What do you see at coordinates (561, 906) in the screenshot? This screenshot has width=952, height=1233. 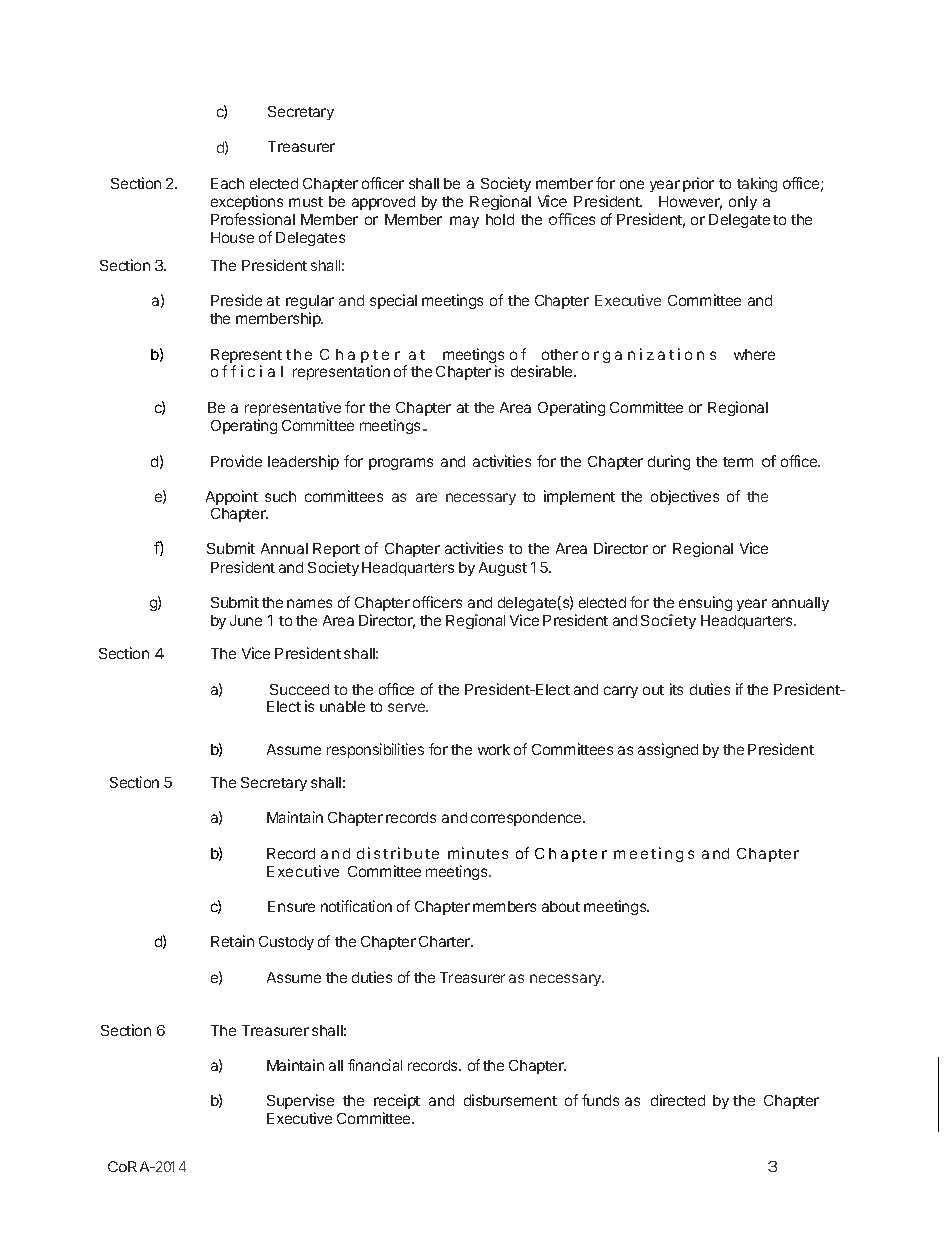 I see `about` at bounding box center [561, 906].
